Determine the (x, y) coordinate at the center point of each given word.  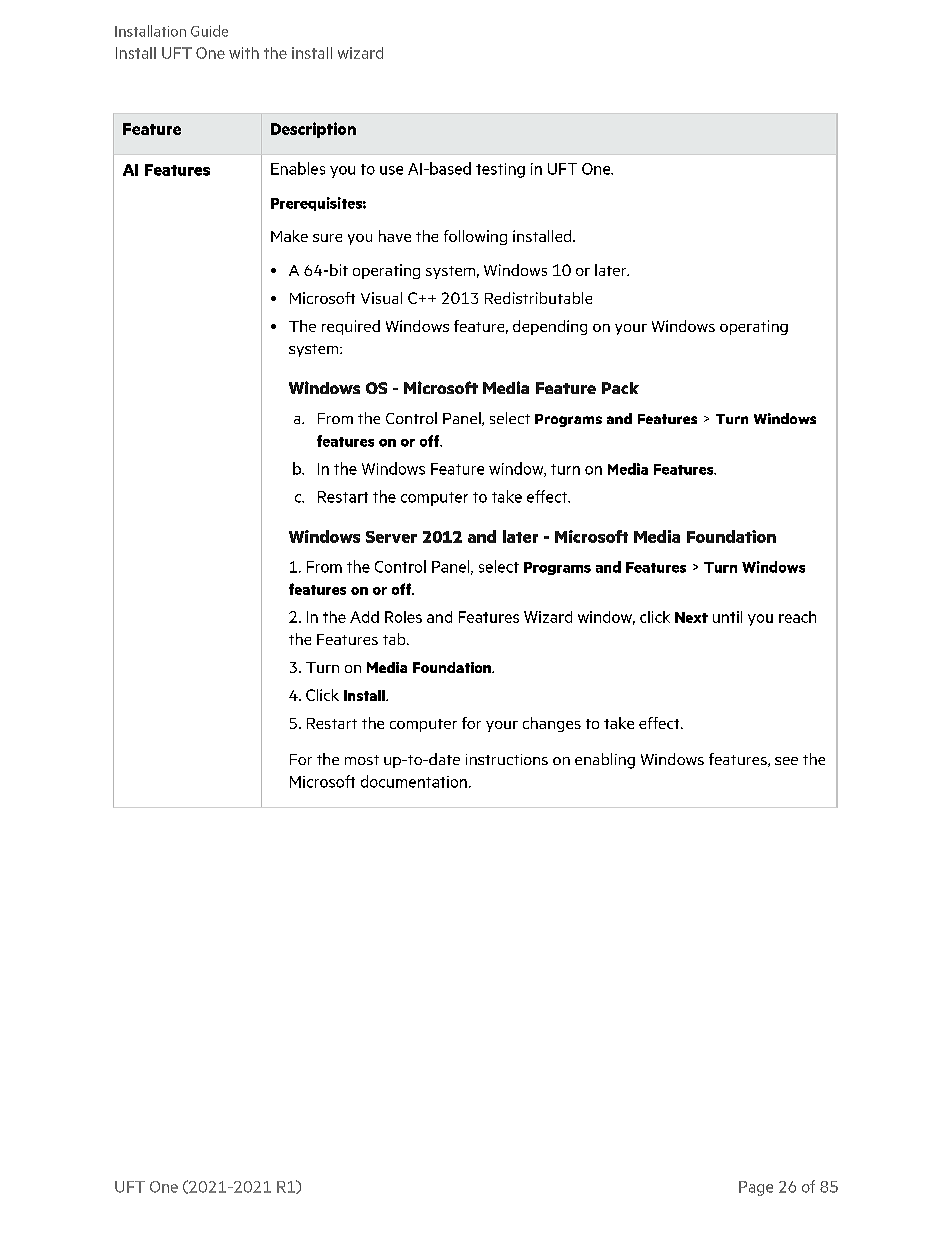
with (244, 53)
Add (364, 617)
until (727, 617)
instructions (507, 759)
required (351, 327)
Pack (620, 388)
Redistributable (538, 298)
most (362, 760)
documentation (414, 781)
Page (756, 1188)
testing (500, 170)
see (786, 761)
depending (550, 327)
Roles (403, 617)
